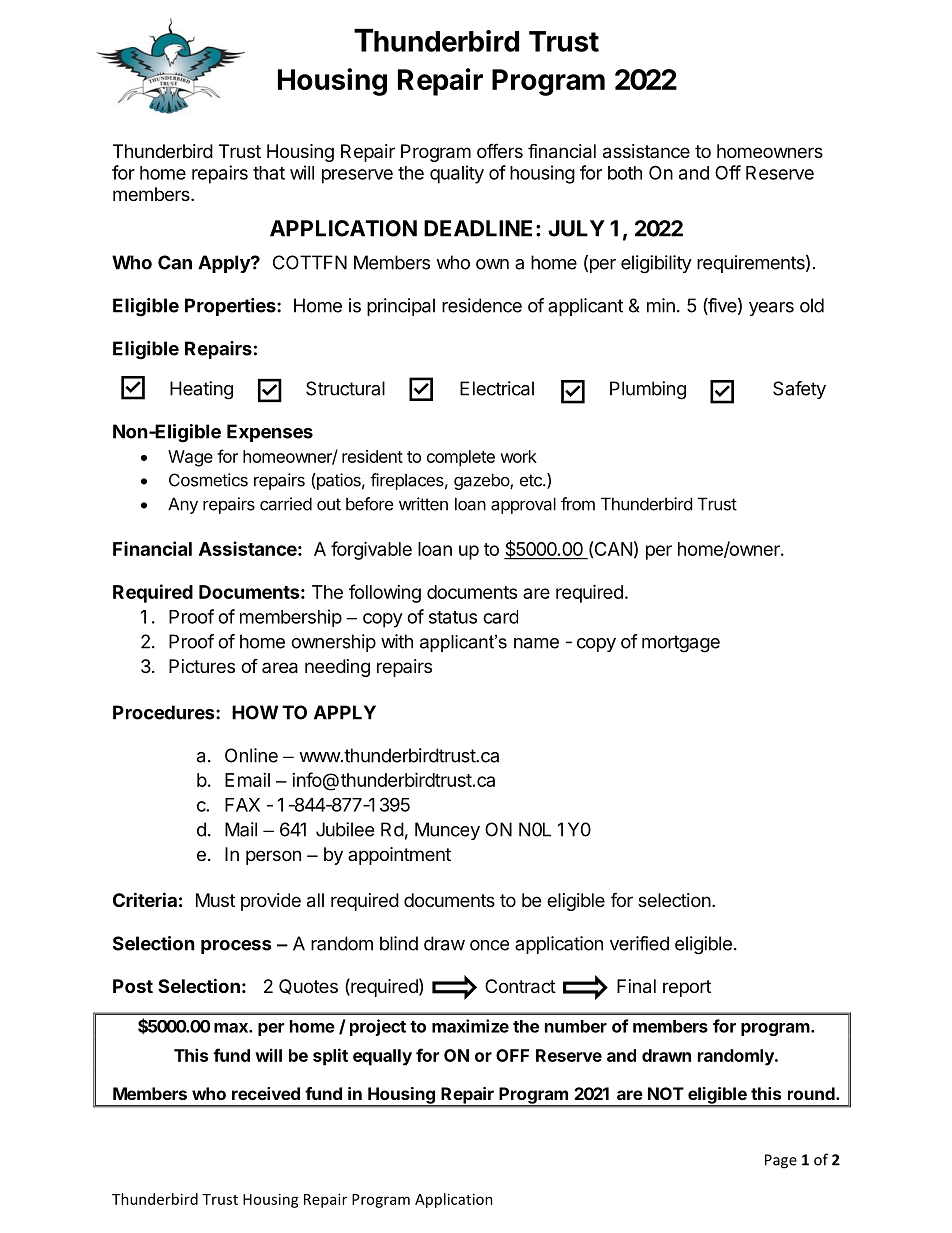 The image size is (952, 1233). Describe the element at coordinates (799, 390) in the screenshot. I see `Safety` at that location.
